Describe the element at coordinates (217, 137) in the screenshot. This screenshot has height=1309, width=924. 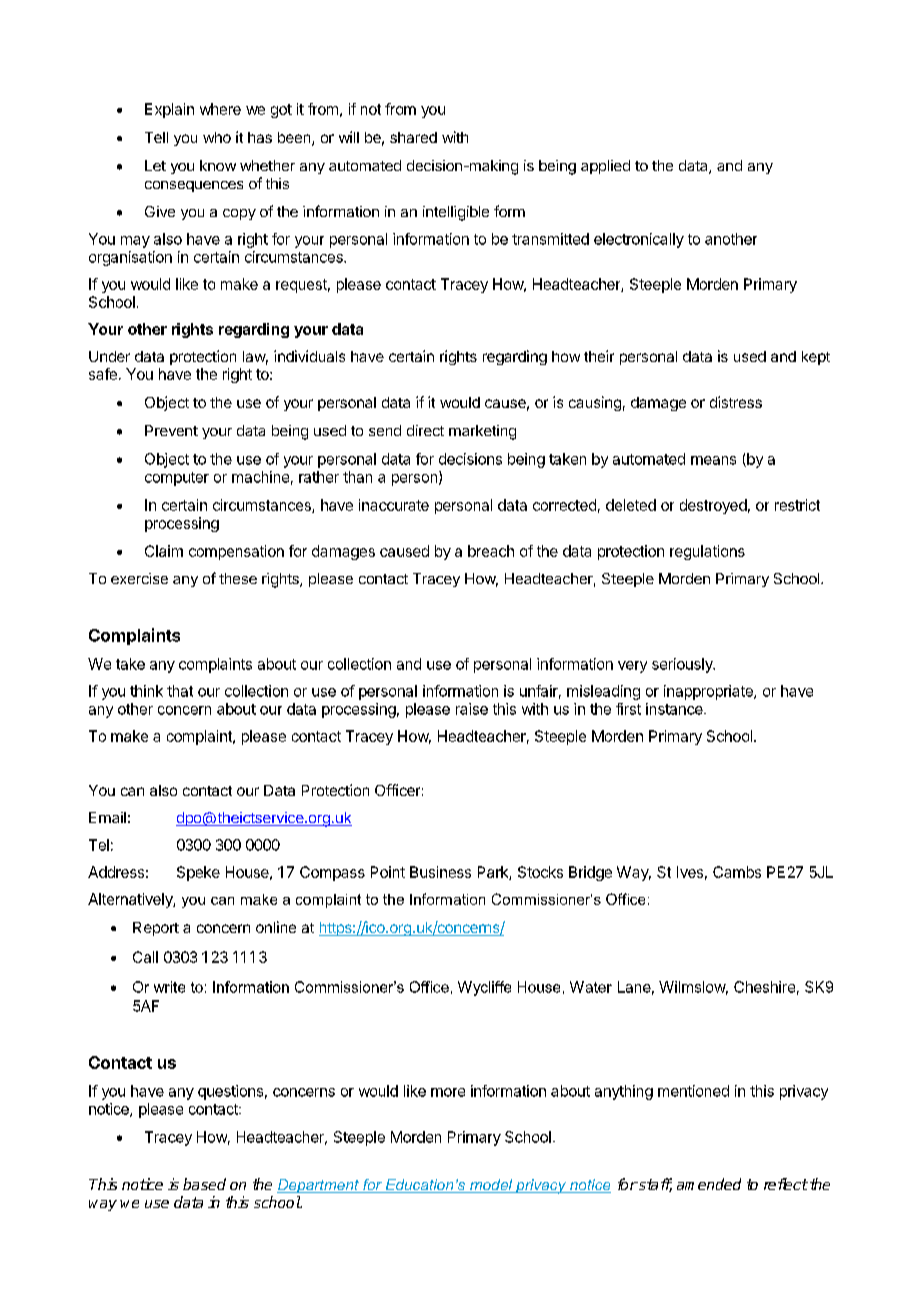
I see `who` at that location.
